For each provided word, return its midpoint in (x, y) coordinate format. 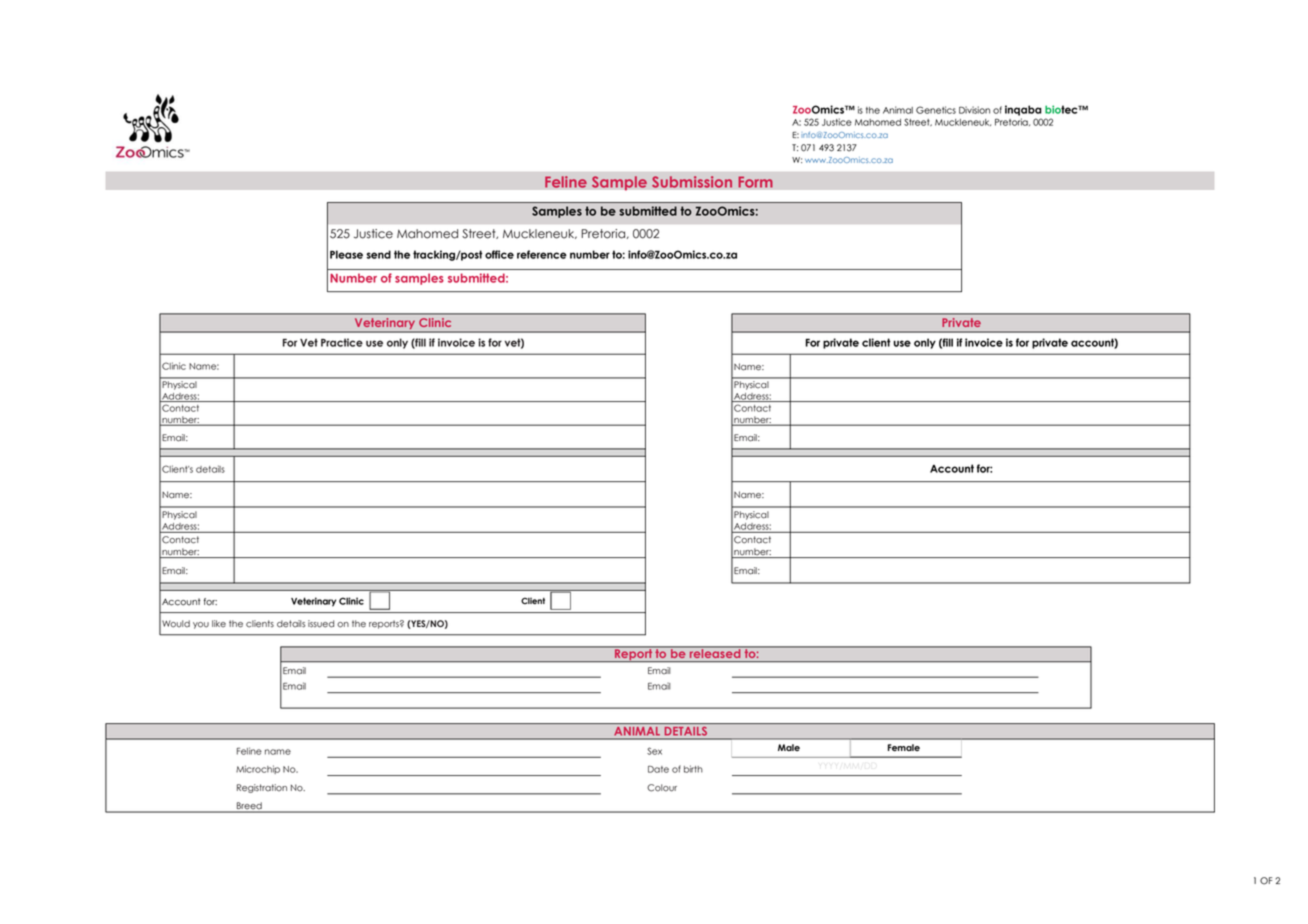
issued (321, 624)
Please (346, 254)
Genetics (936, 110)
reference (542, 254)
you (201, 625)
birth (693, 769)
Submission (692, 182)
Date (658, 769)
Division (974, 110)
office (499, 254)
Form (755, 182)
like (219, 624)
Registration (262, 788)
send (378, 254)
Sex (654, 751)
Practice (342, 342)
